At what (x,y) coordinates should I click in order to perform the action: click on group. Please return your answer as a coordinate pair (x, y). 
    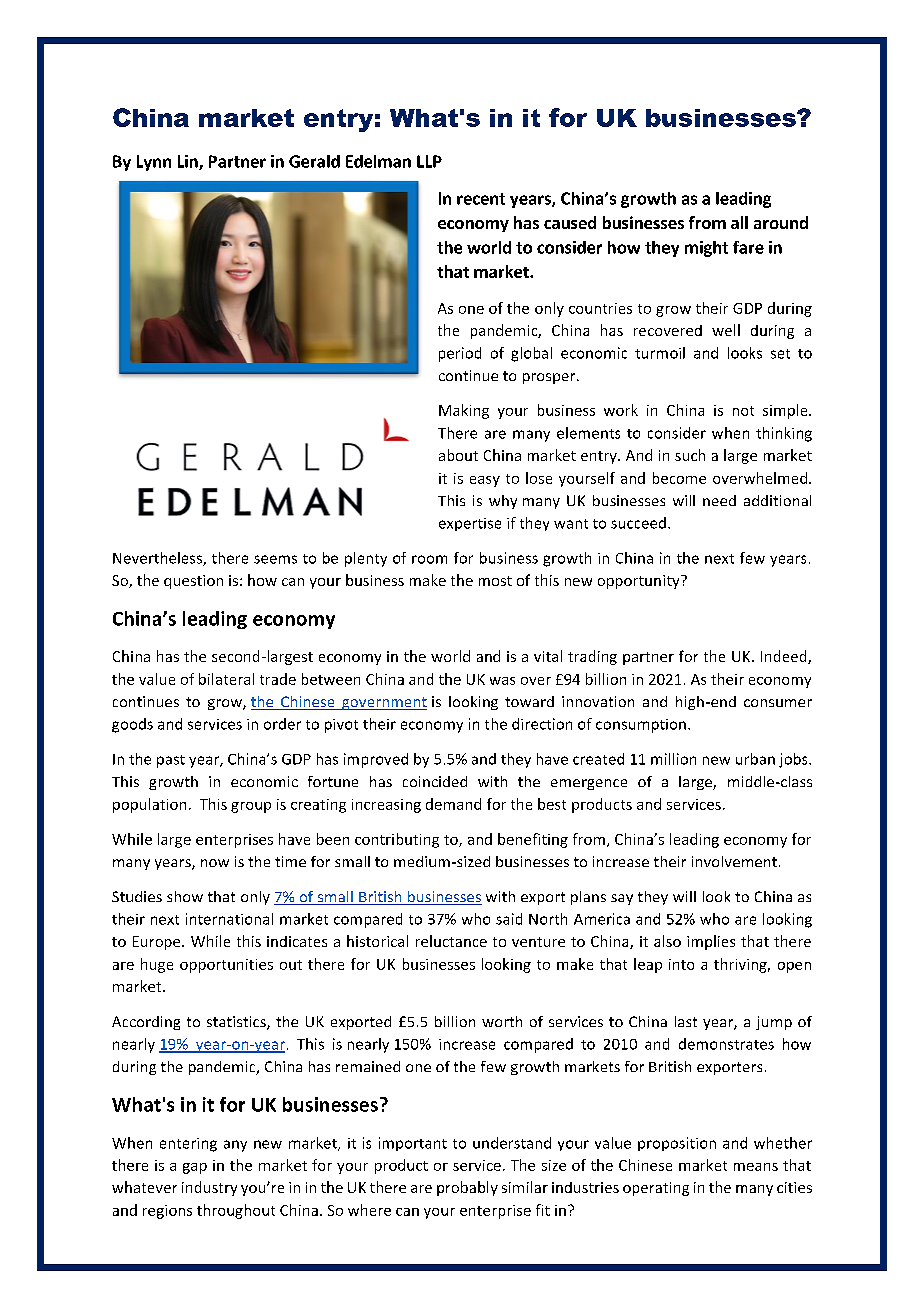
    Looking at the image, I should click on (251, 807).
